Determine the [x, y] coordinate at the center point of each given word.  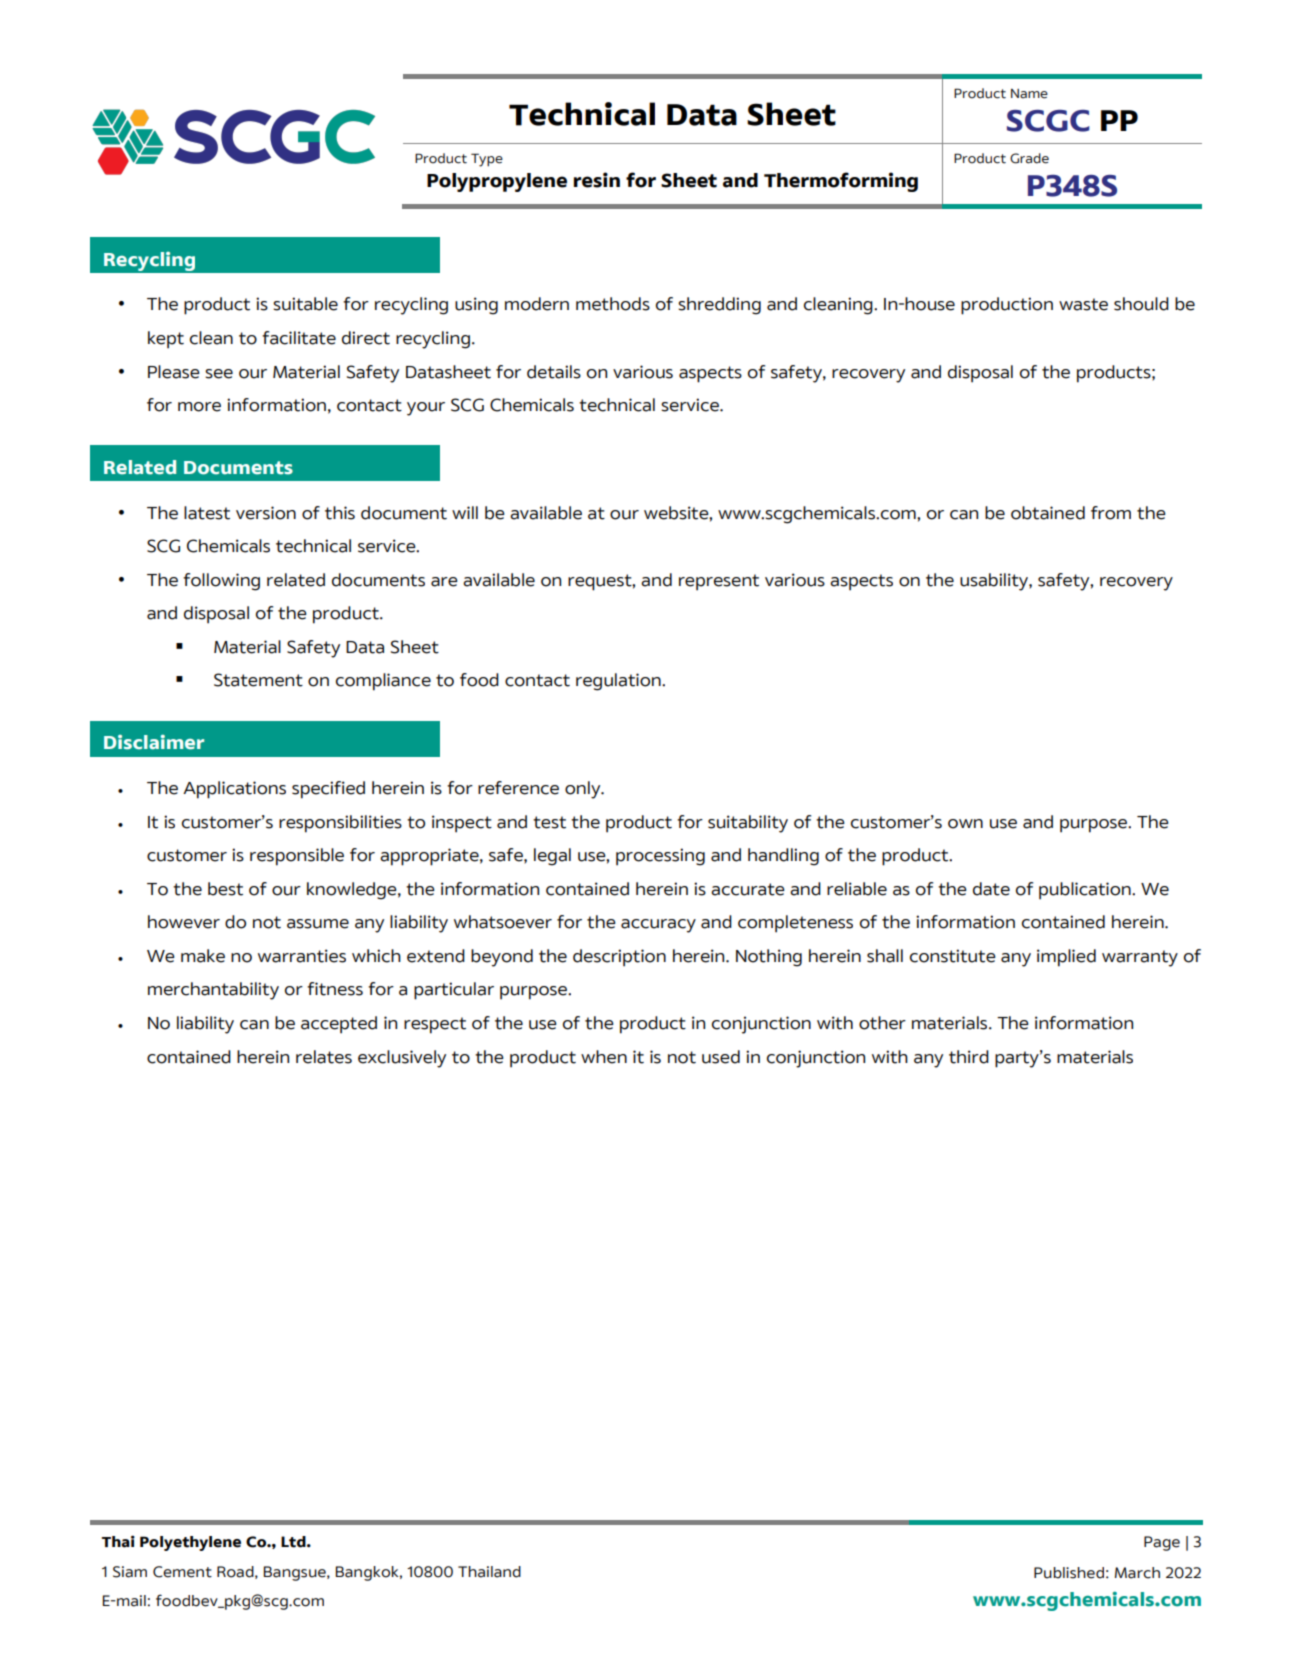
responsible [297, 857]
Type [487, 160]
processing [660, 857]
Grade [1029, 158]
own [965, 824]
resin [597, 180]
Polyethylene [190, 1543]
